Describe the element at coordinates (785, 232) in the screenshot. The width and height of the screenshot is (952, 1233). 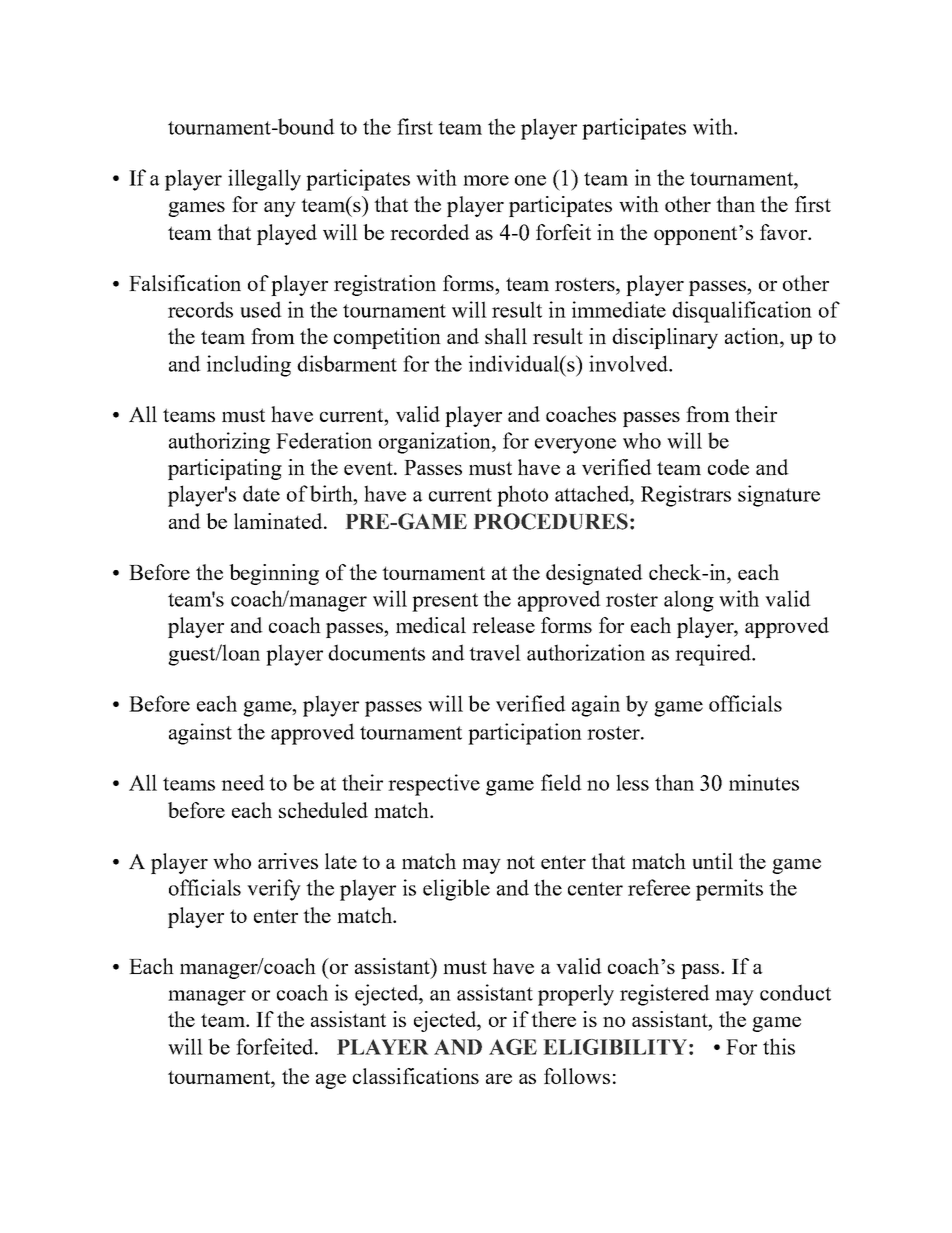
I see `favor` at that location.
